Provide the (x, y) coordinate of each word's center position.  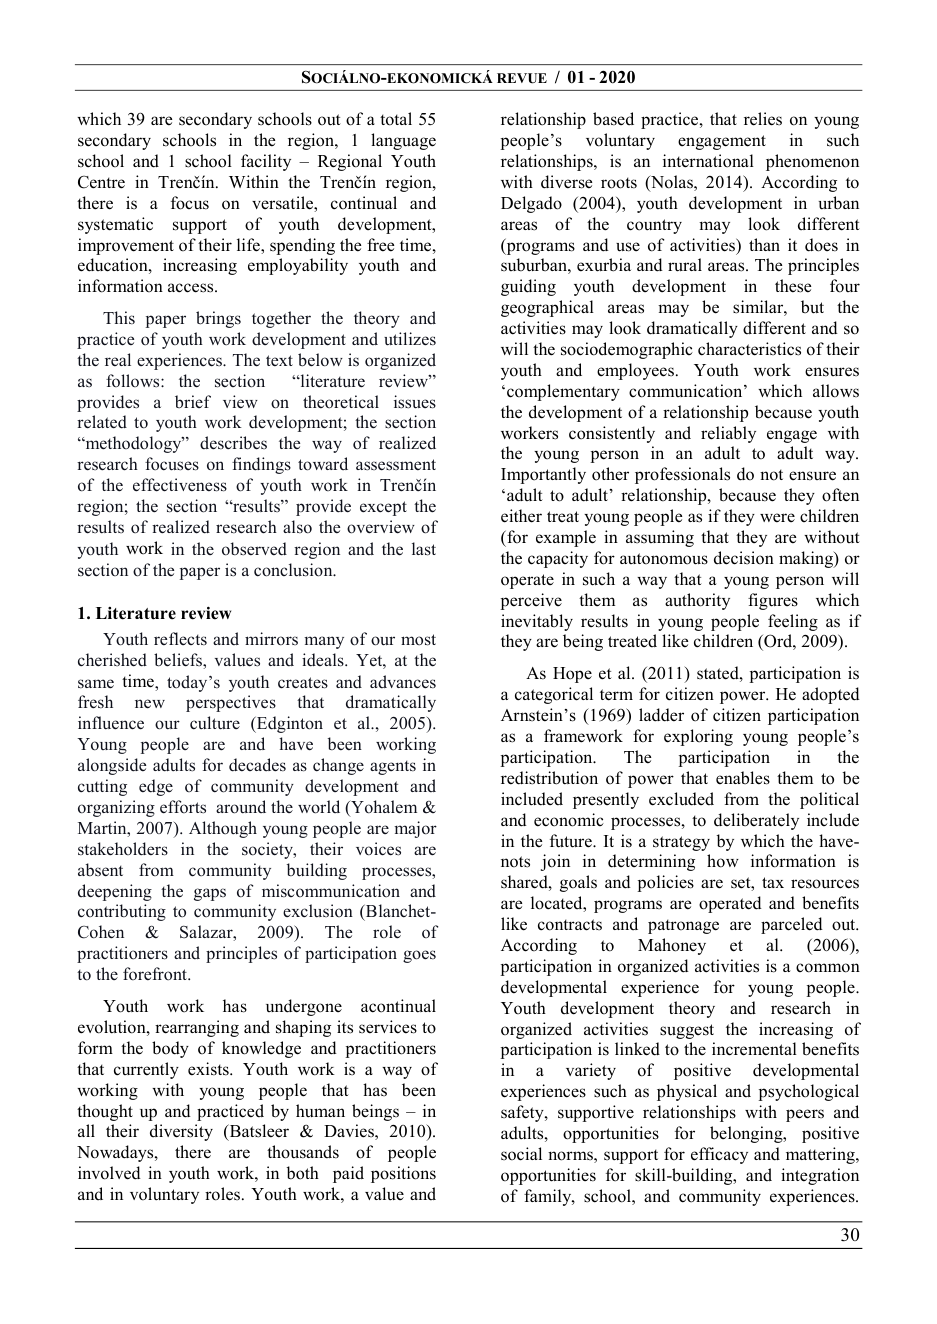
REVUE (522, 78)
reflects (180, 639)
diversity (181, 1132)
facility (266, 162)
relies (763, 119)
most (418, 640)
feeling (793, 622)
